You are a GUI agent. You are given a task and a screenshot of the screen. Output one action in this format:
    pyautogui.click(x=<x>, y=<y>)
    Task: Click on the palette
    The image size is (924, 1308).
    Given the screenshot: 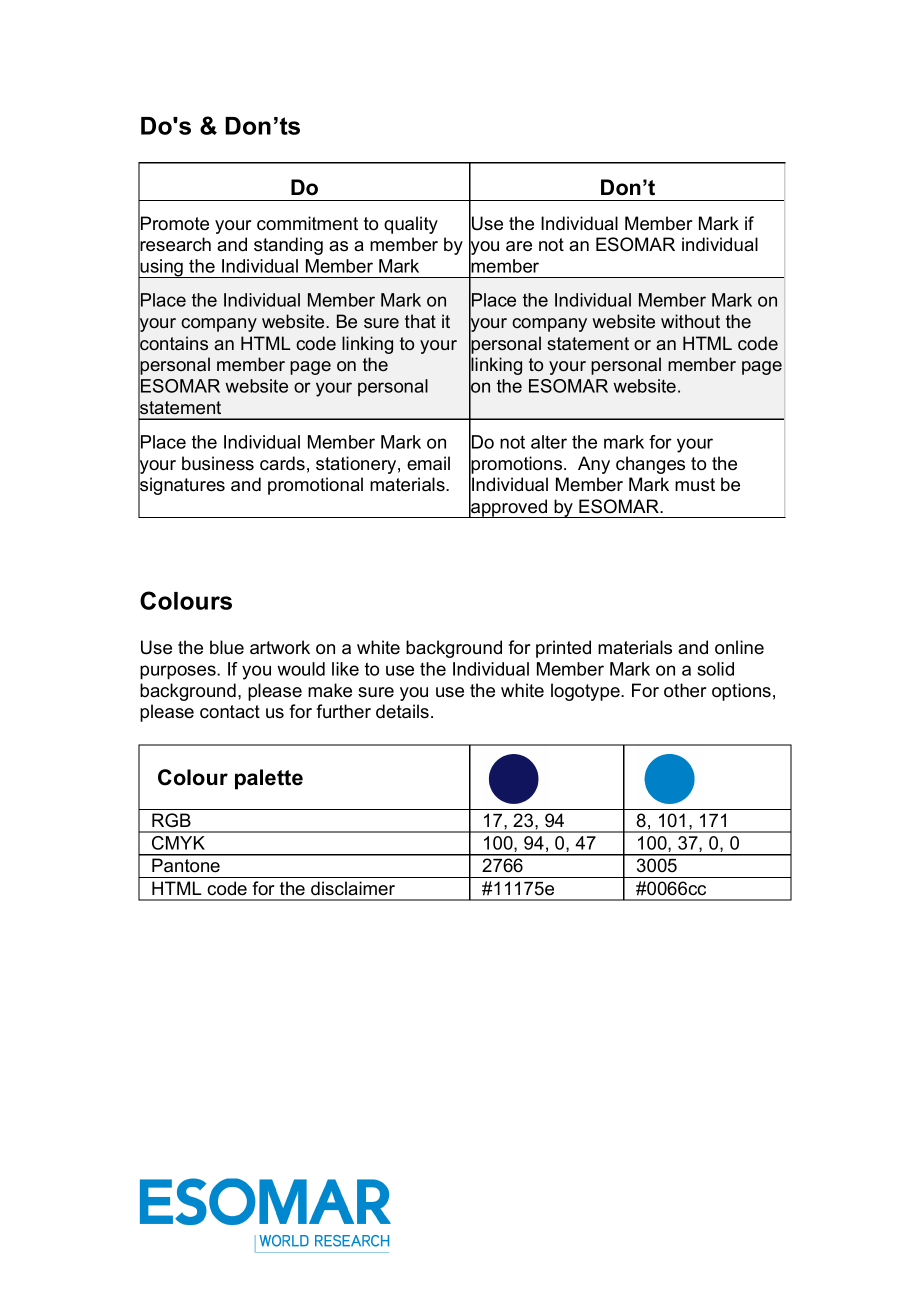 What is the action you would take?
    pyautogui.click(x=269, y=779)
